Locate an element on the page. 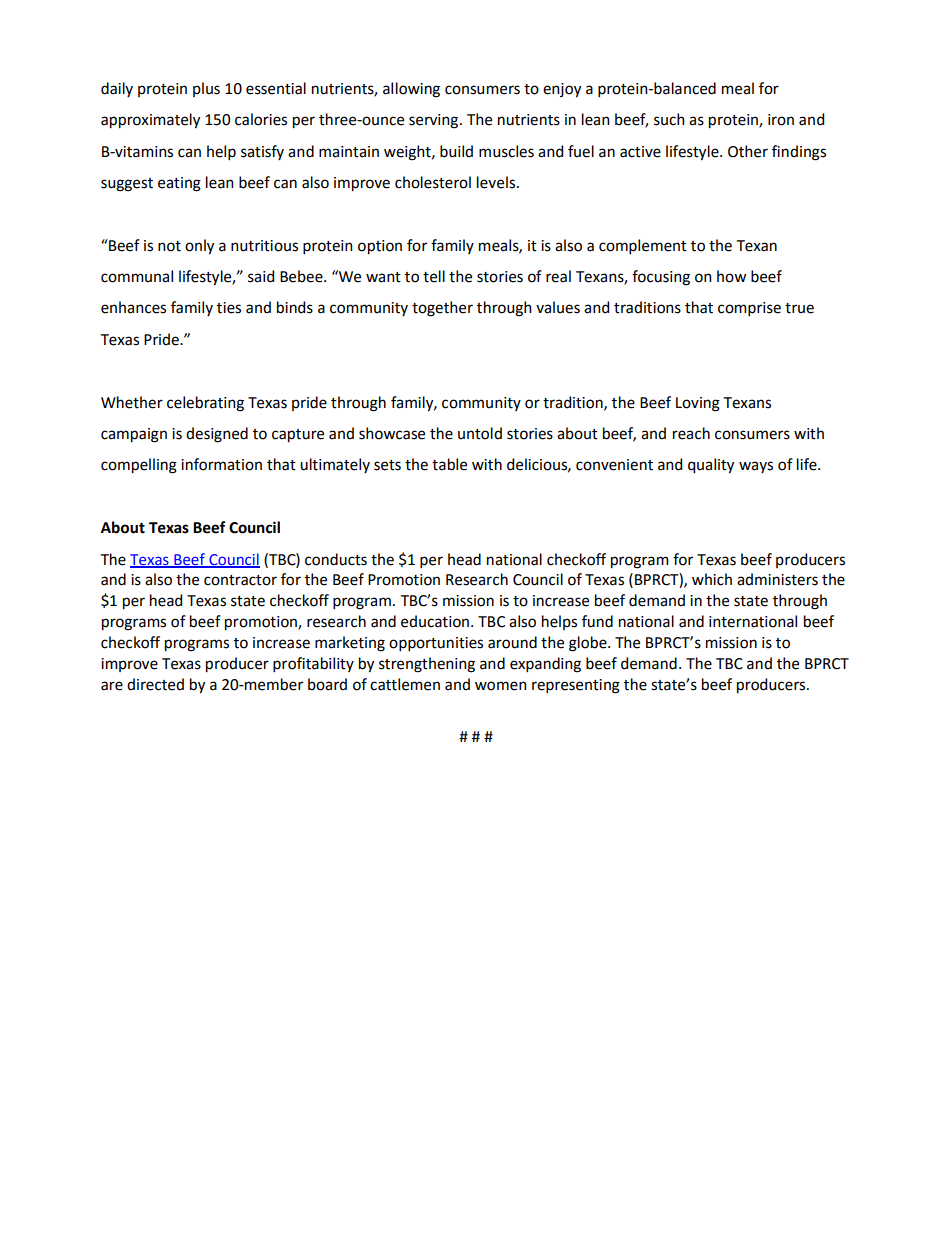 The image size is (952, 1233). serving is located at coordinates (435, 121).
